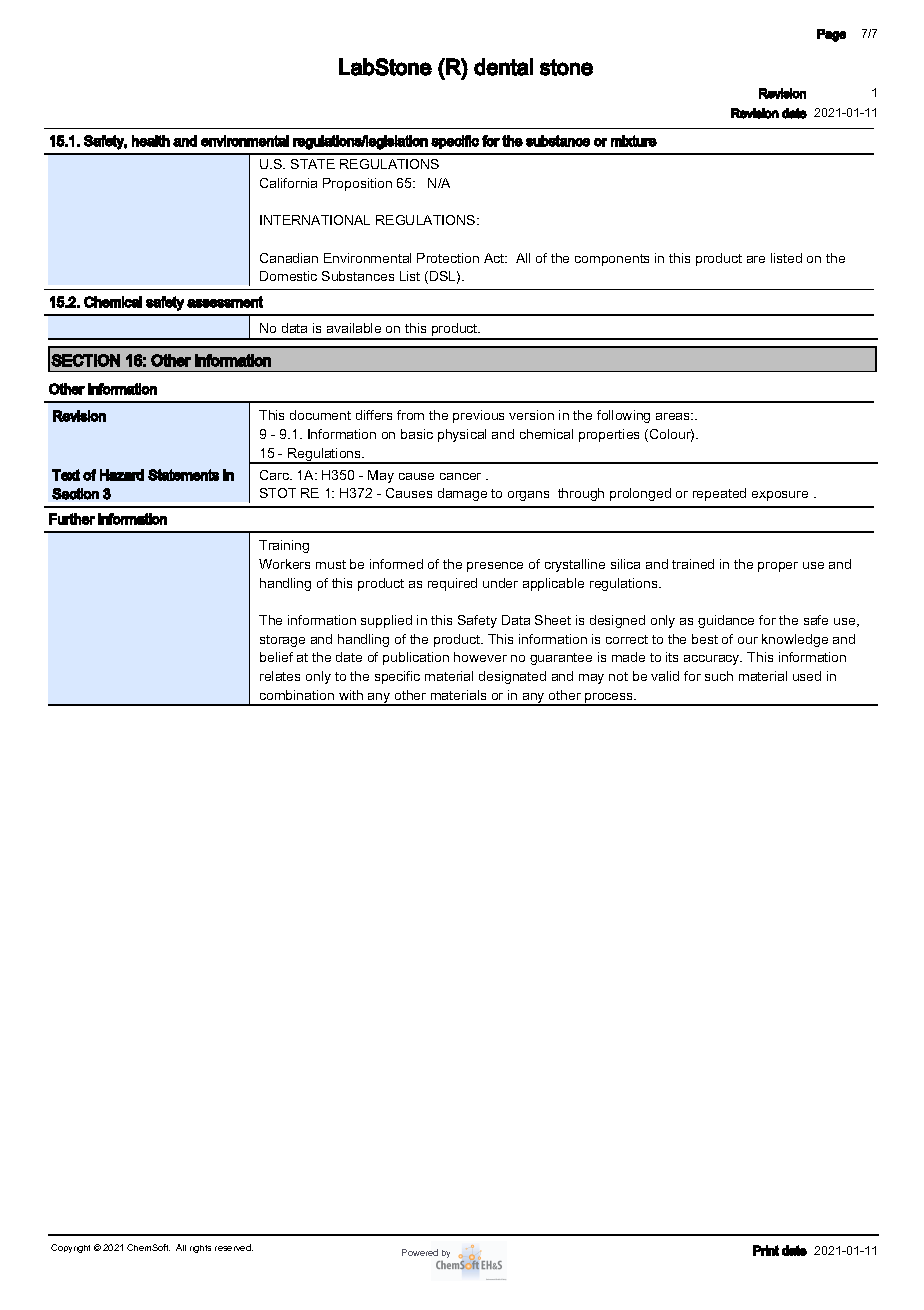  What do you see at coordinates (831, 35) in the document?
I see `Page` at bounding box center [831, 35].
